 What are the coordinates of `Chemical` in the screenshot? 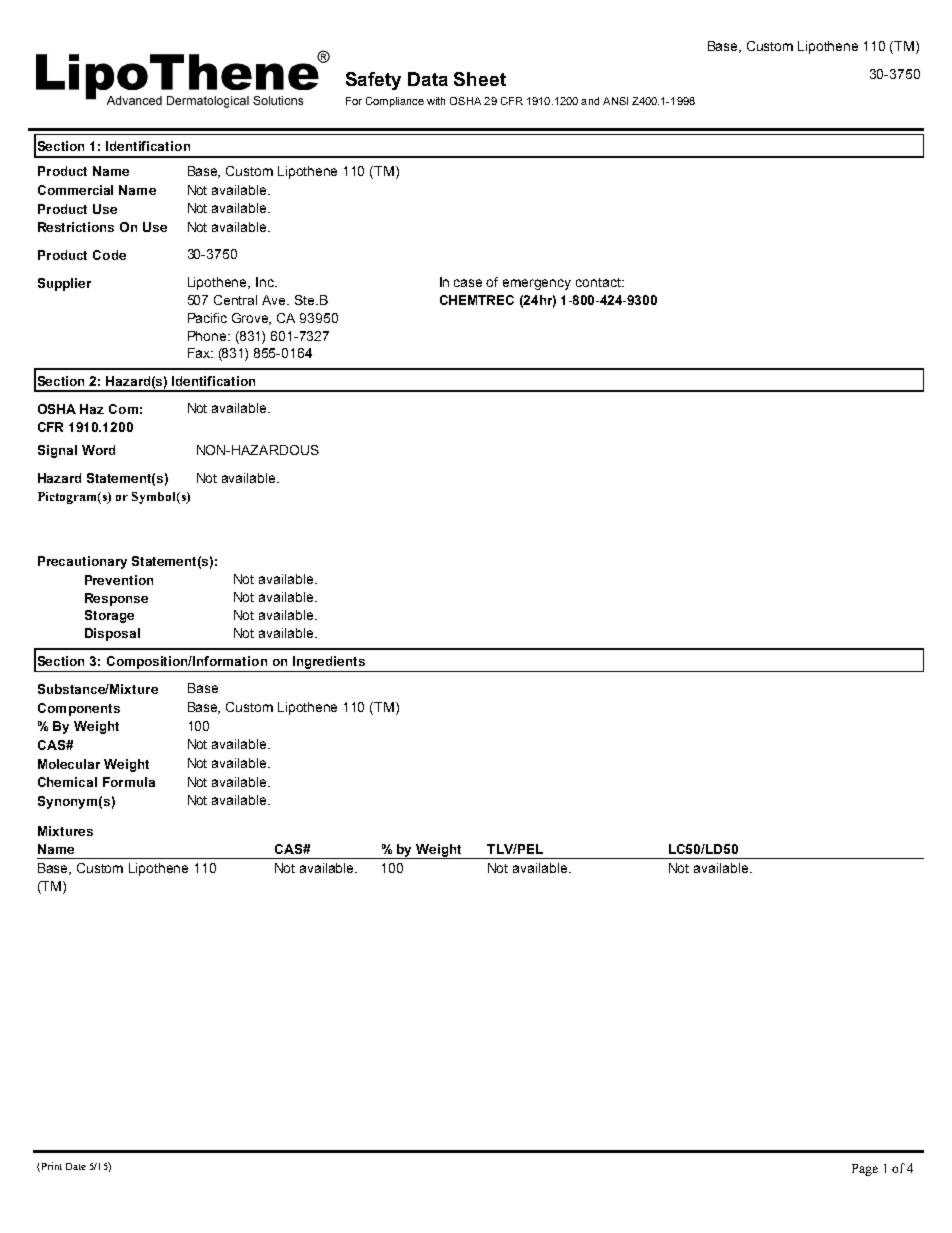 It's located at (67, 782).
